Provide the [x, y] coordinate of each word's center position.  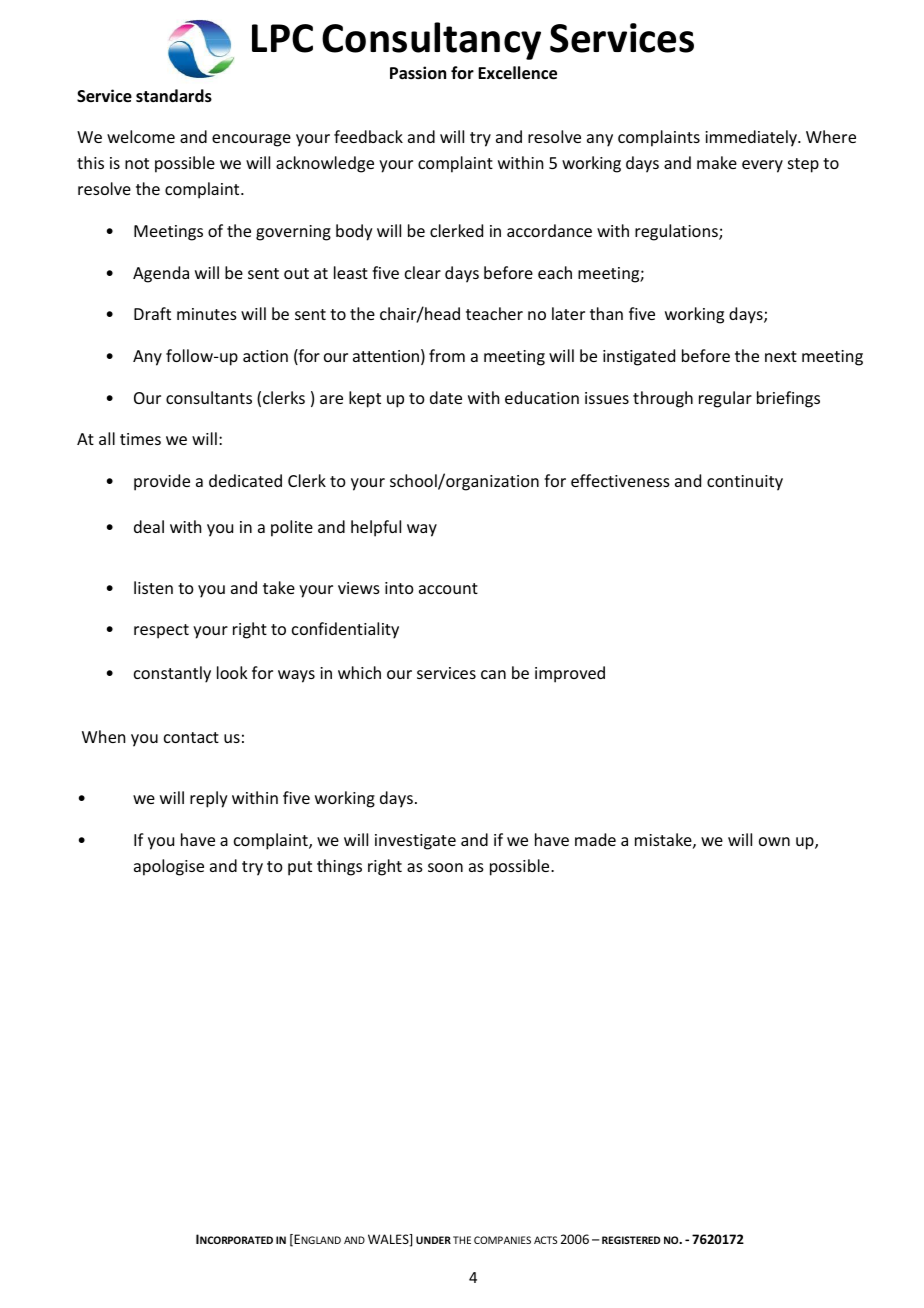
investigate [415, 842]
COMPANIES [502, 1240]
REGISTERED [631, 1240]
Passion [418, 72]
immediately [752, 138]
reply [209, 799]
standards [174, 96]
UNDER [433, 1240]
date [446, 397]
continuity [745, 483]
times [140, 439]
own [774, 841]
